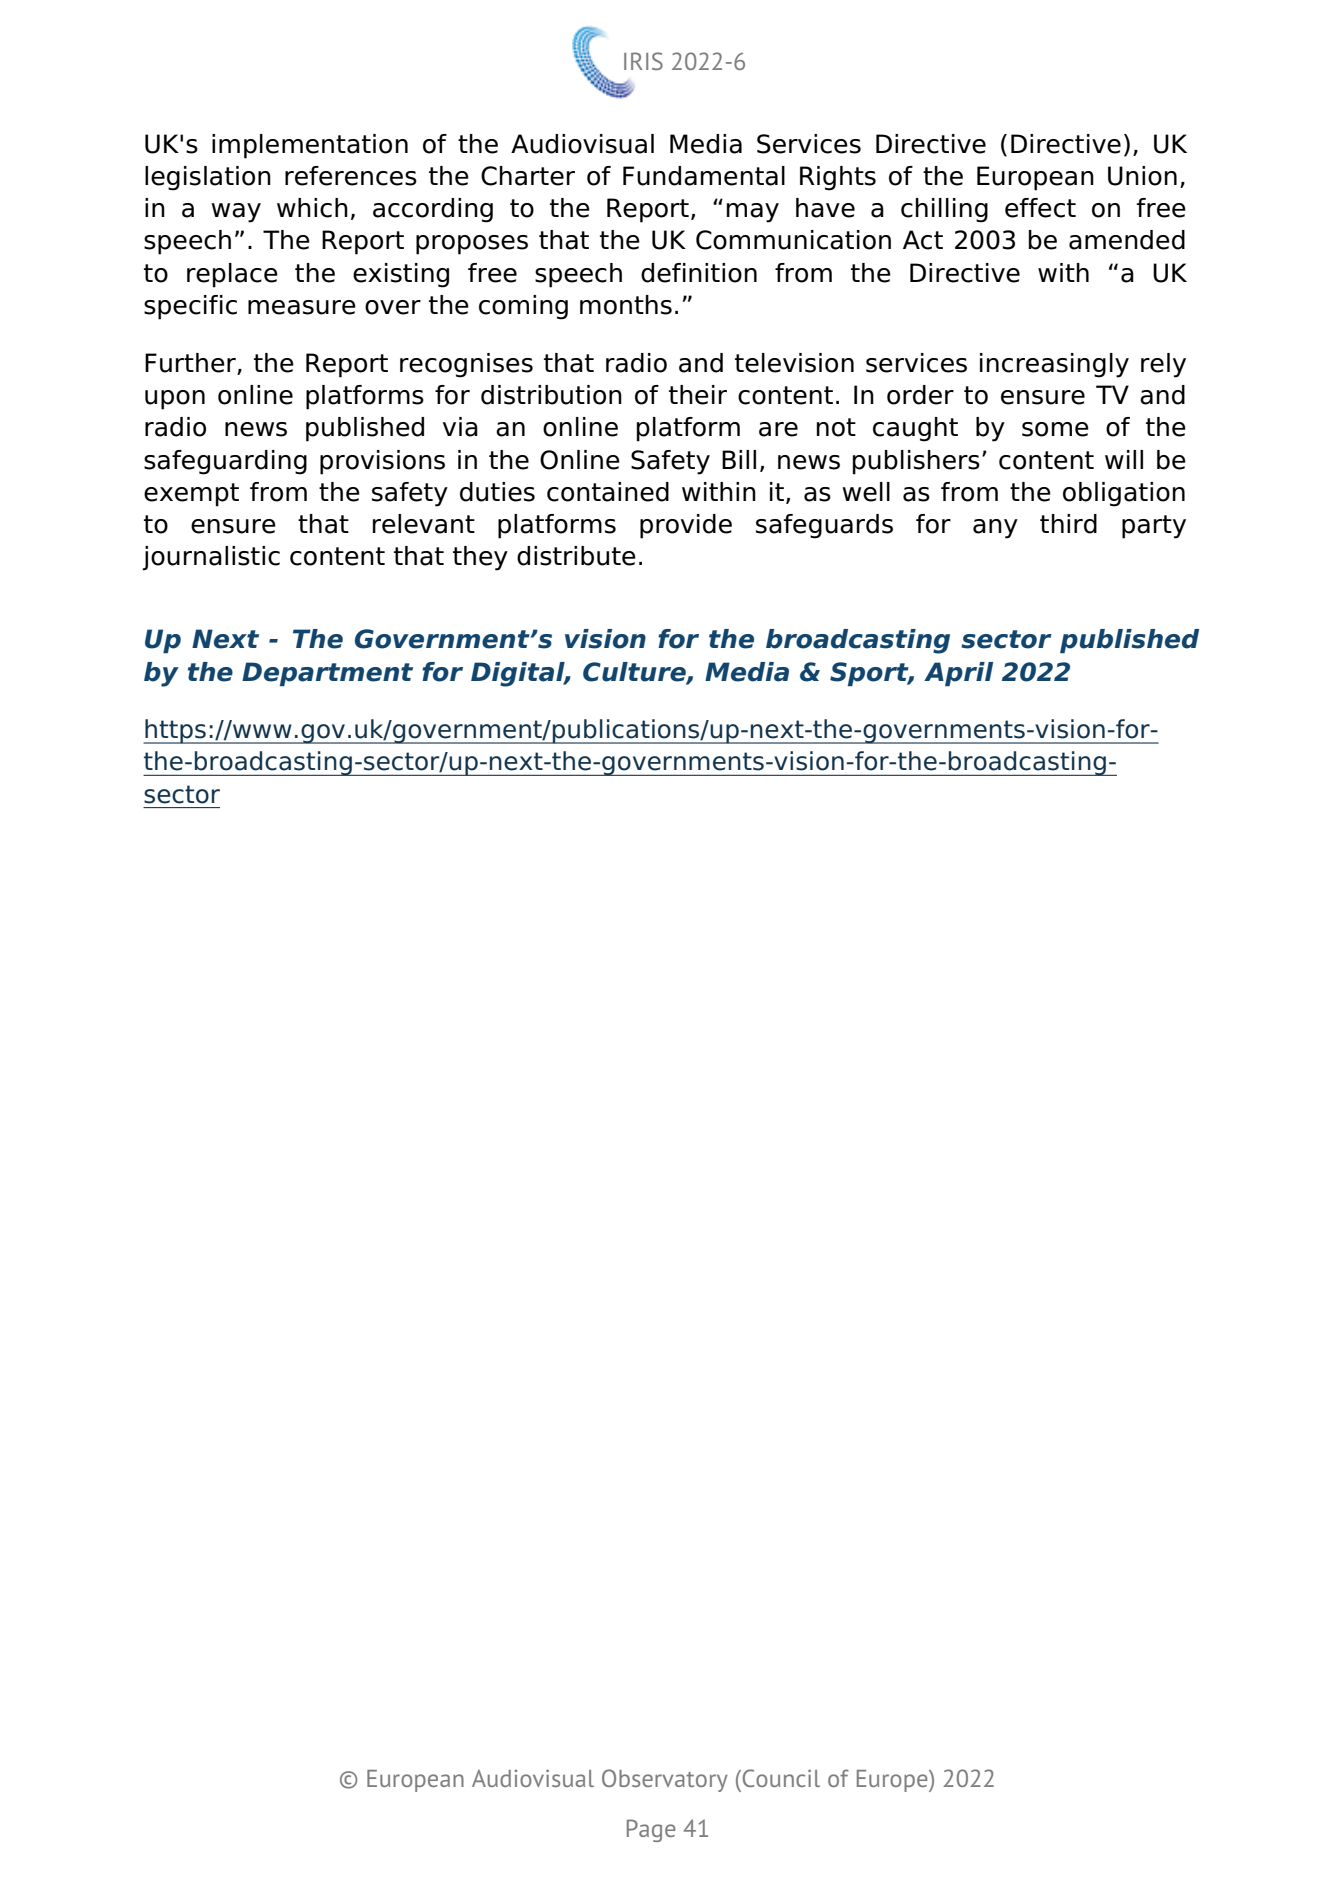 The image size is (1335, 1888). Describe the element at coordinates (480, 558) in the page. I see `they` at that location.
